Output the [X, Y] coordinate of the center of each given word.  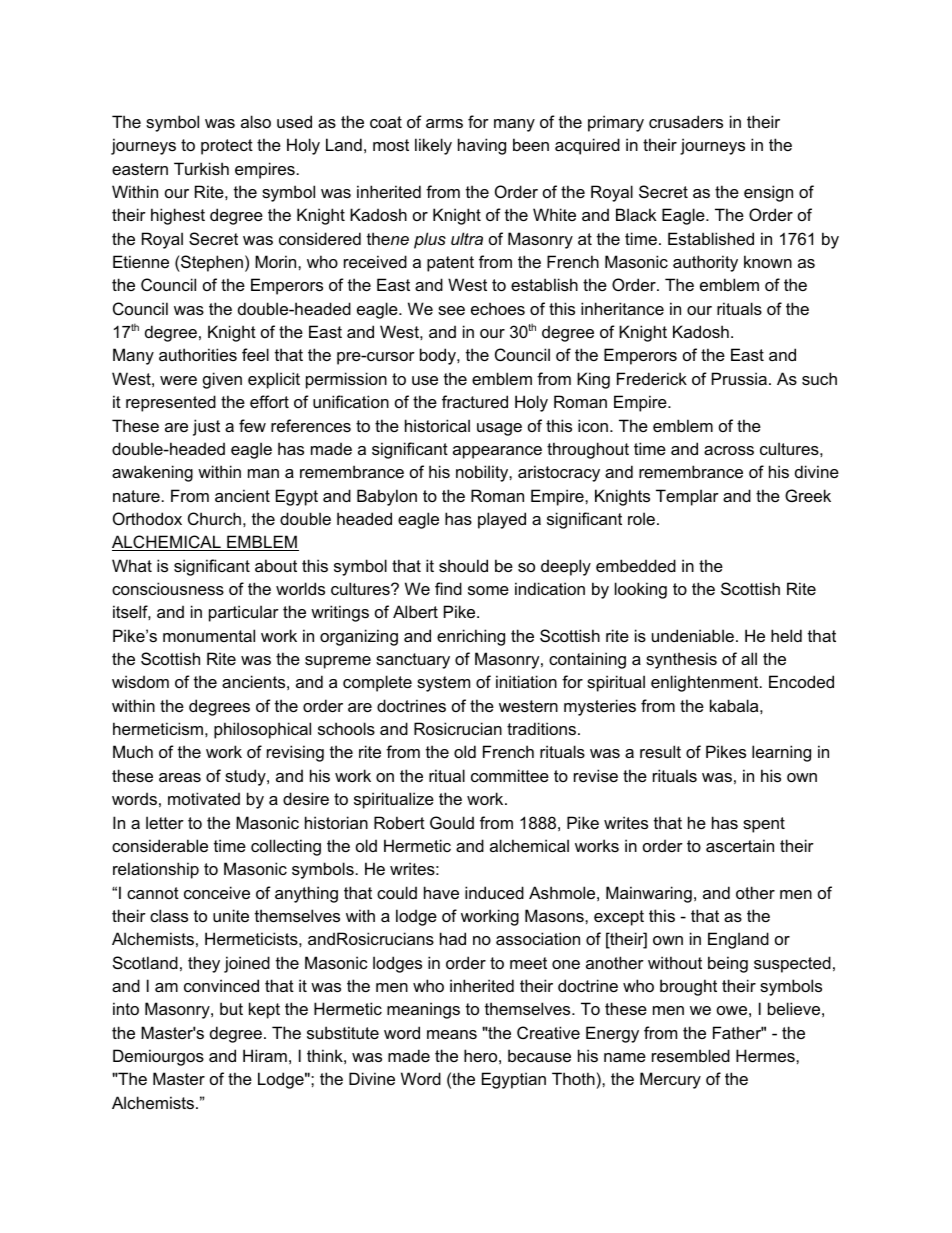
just [206, 427]
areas [180, 777]
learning [781, 753]
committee [510, 775]
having [482, 146]
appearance [497, 452]
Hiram [265, 1055]
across [729, 450]
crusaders [686, 121]
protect [227, 147]
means [452, 1034]
